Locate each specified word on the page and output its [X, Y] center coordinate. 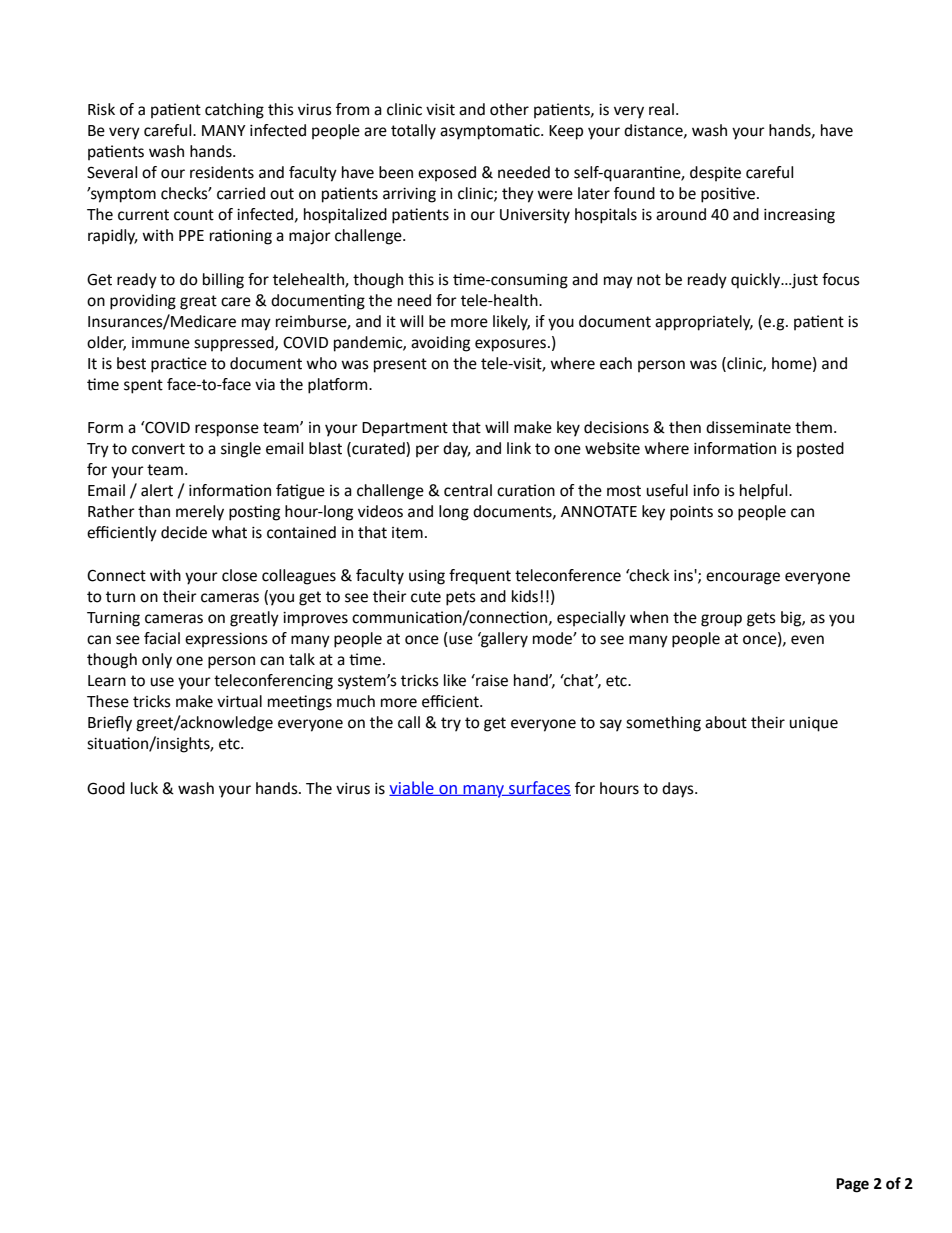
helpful [765, 492]
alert [157, 490]
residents [222, 172]
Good [106, 788]
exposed [447, 174]
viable [412, 788]
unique [813, 724]
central [468, 490]
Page [852, 1185]
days [679, 790]
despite [715, 174]
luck [144, 788]
